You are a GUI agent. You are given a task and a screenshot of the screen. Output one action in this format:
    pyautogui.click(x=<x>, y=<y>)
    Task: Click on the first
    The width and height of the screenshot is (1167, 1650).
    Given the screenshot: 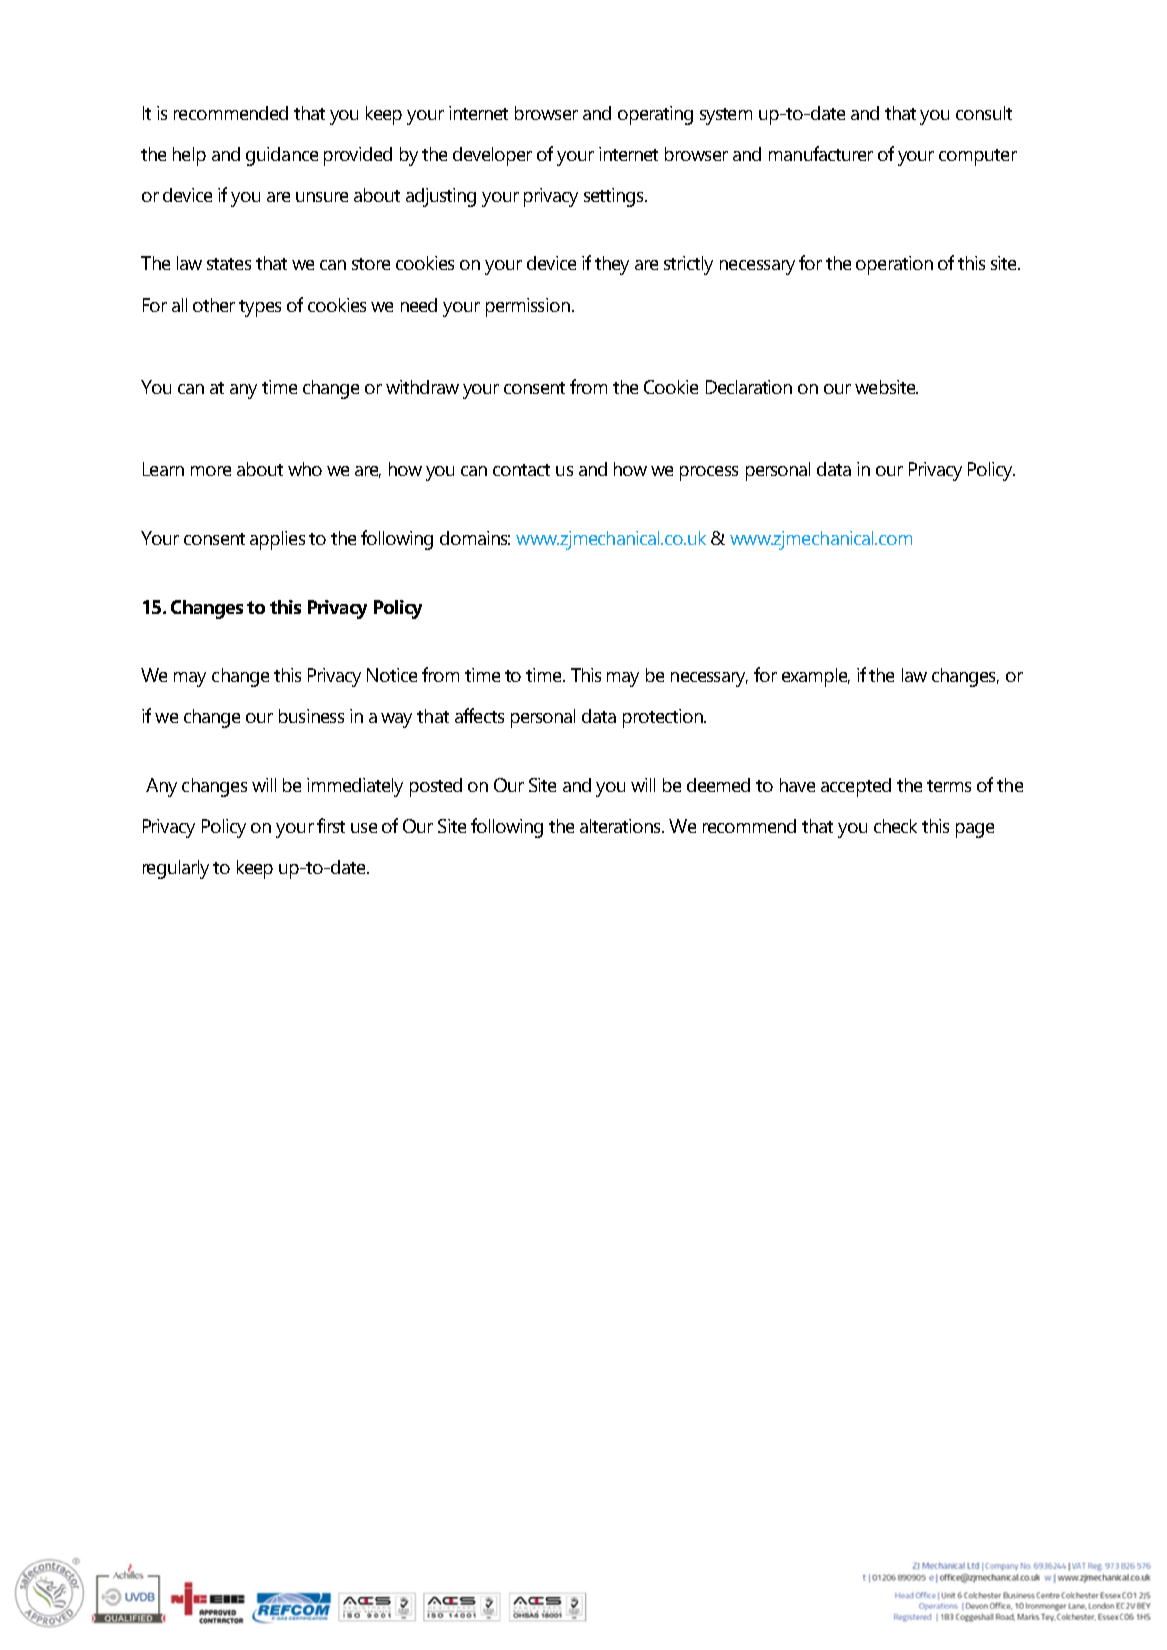 What is the action you would take?
    pyautogui.click(x=331, y=825)
